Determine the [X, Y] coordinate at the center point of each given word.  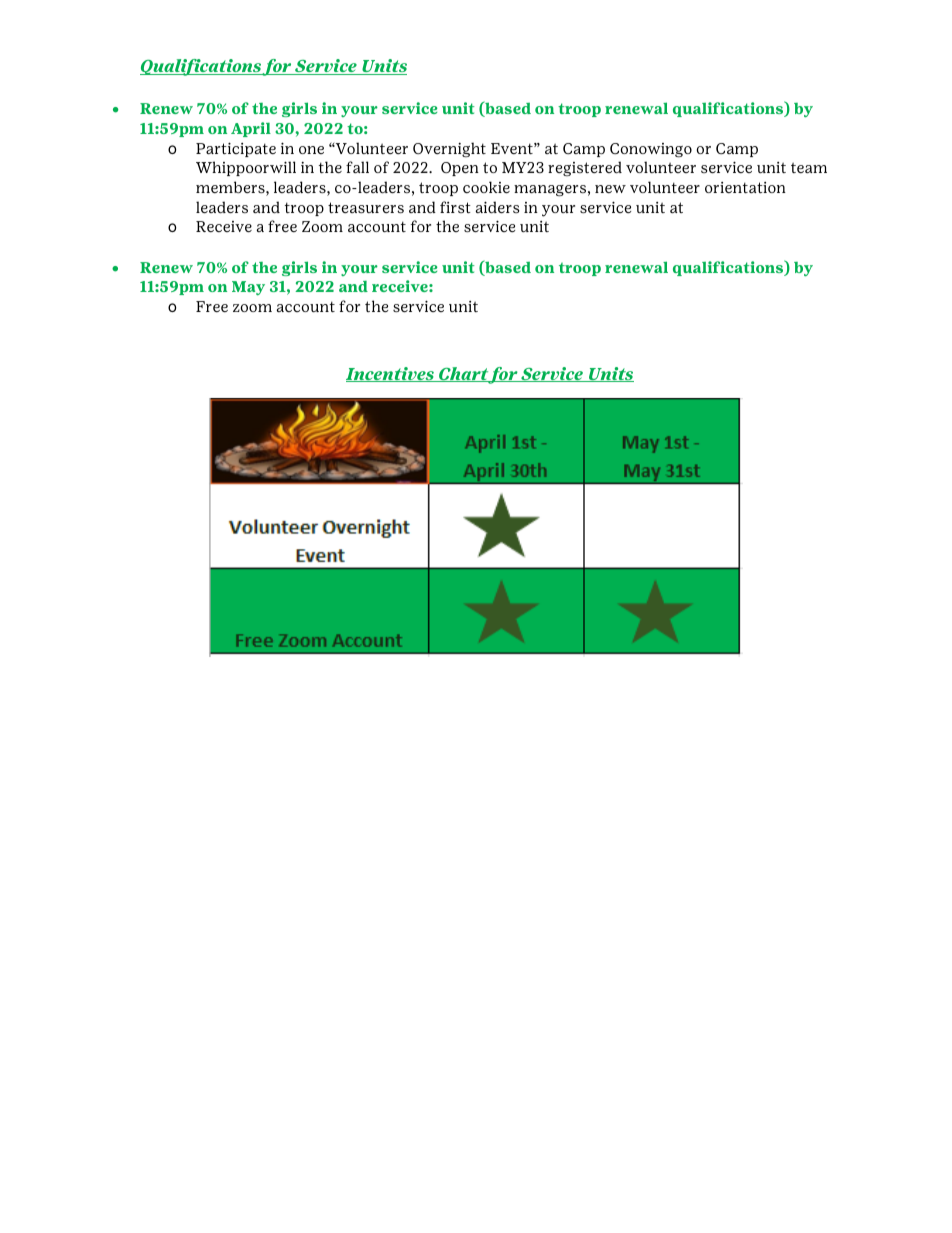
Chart [464, 375]
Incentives [391, 374]
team [809, 167]
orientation [745, 187]
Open [460, 169]
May [248, 288]
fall [357, 167]
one [311, 150]
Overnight [449, 150]
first [455, 207]
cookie [486, 187]
